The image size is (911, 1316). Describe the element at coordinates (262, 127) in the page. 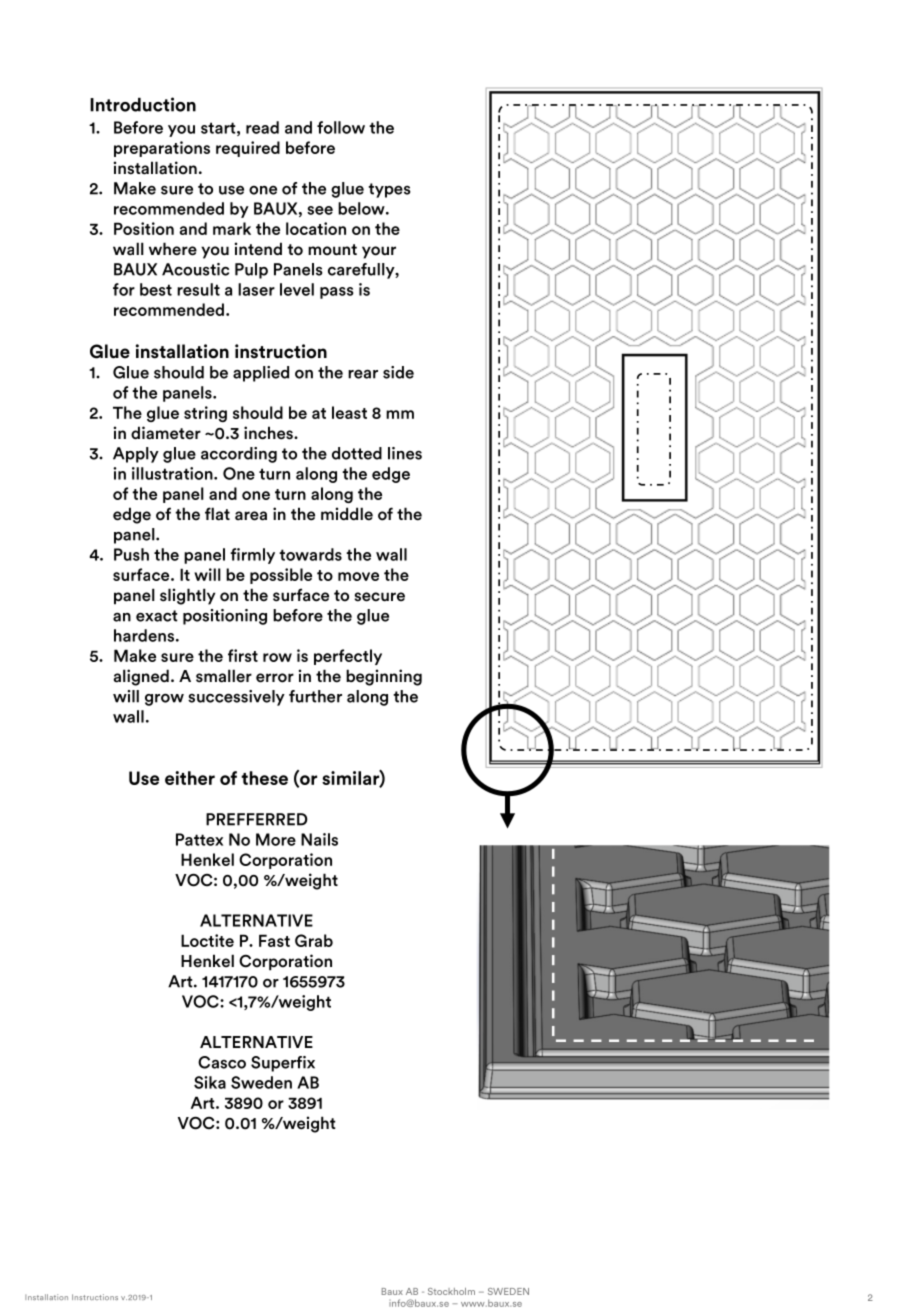

I see `read` at that location.
